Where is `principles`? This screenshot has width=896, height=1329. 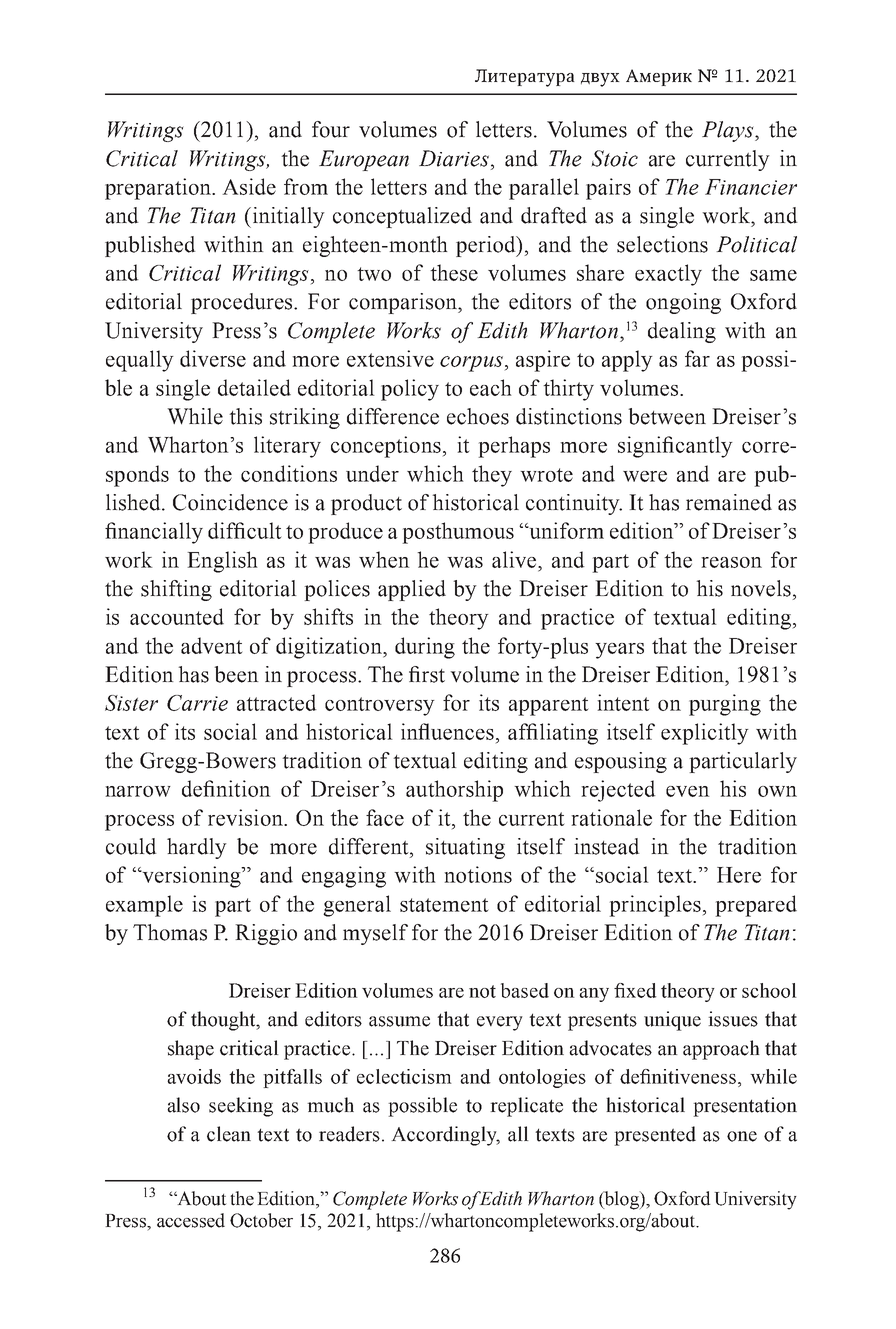
principles is located at coordinates (656, 906).
